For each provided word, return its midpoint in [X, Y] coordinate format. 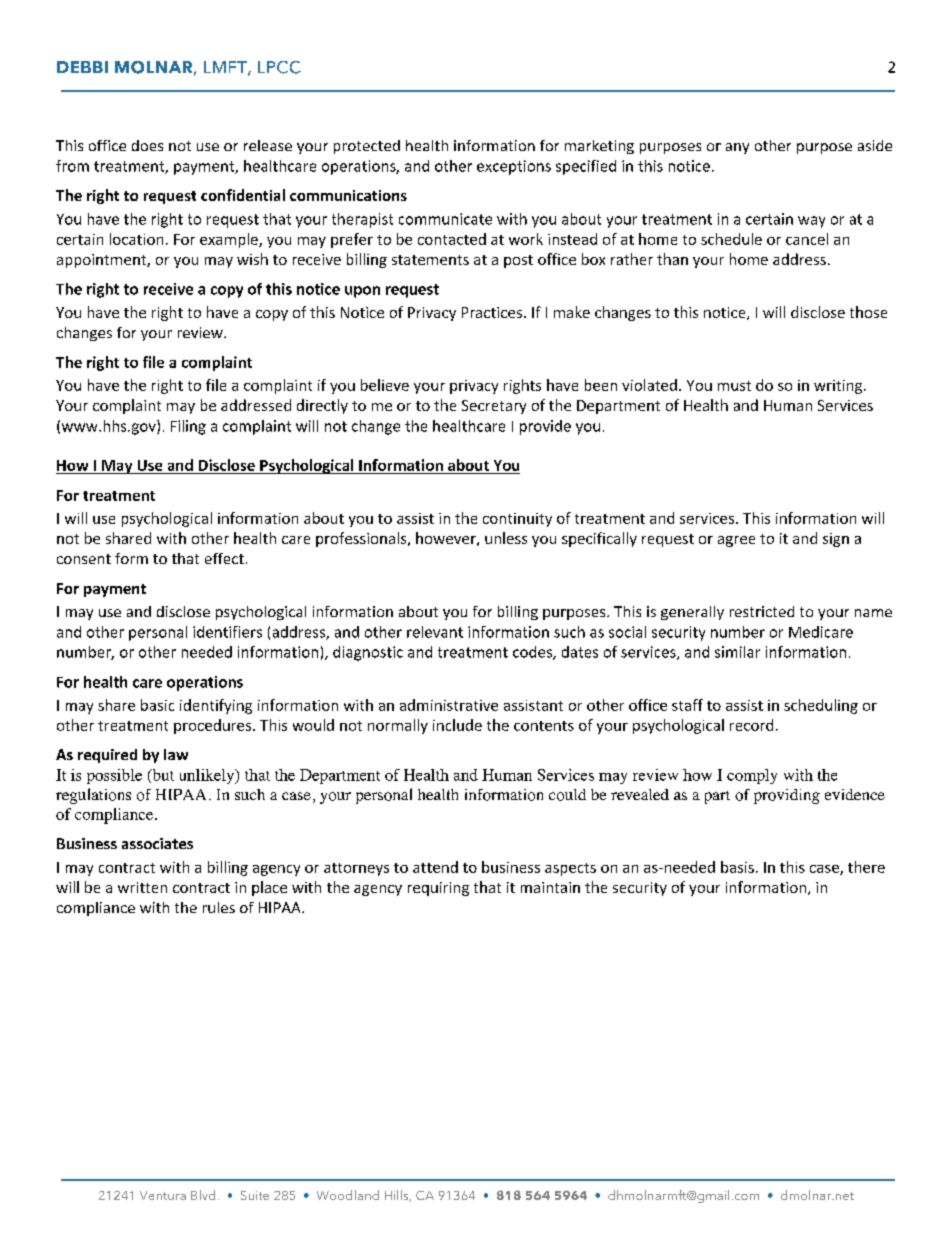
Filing [188, 427]
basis [737, 867]
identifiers [227, 632]
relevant [435, 632]
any [737, 148]
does [147, 145]
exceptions [514, 167]
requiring [438, 889]
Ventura [163, 1195]
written [142, 887]
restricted [762, 611]
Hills [398, 1196]
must [734, 386]
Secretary [494, 407]
